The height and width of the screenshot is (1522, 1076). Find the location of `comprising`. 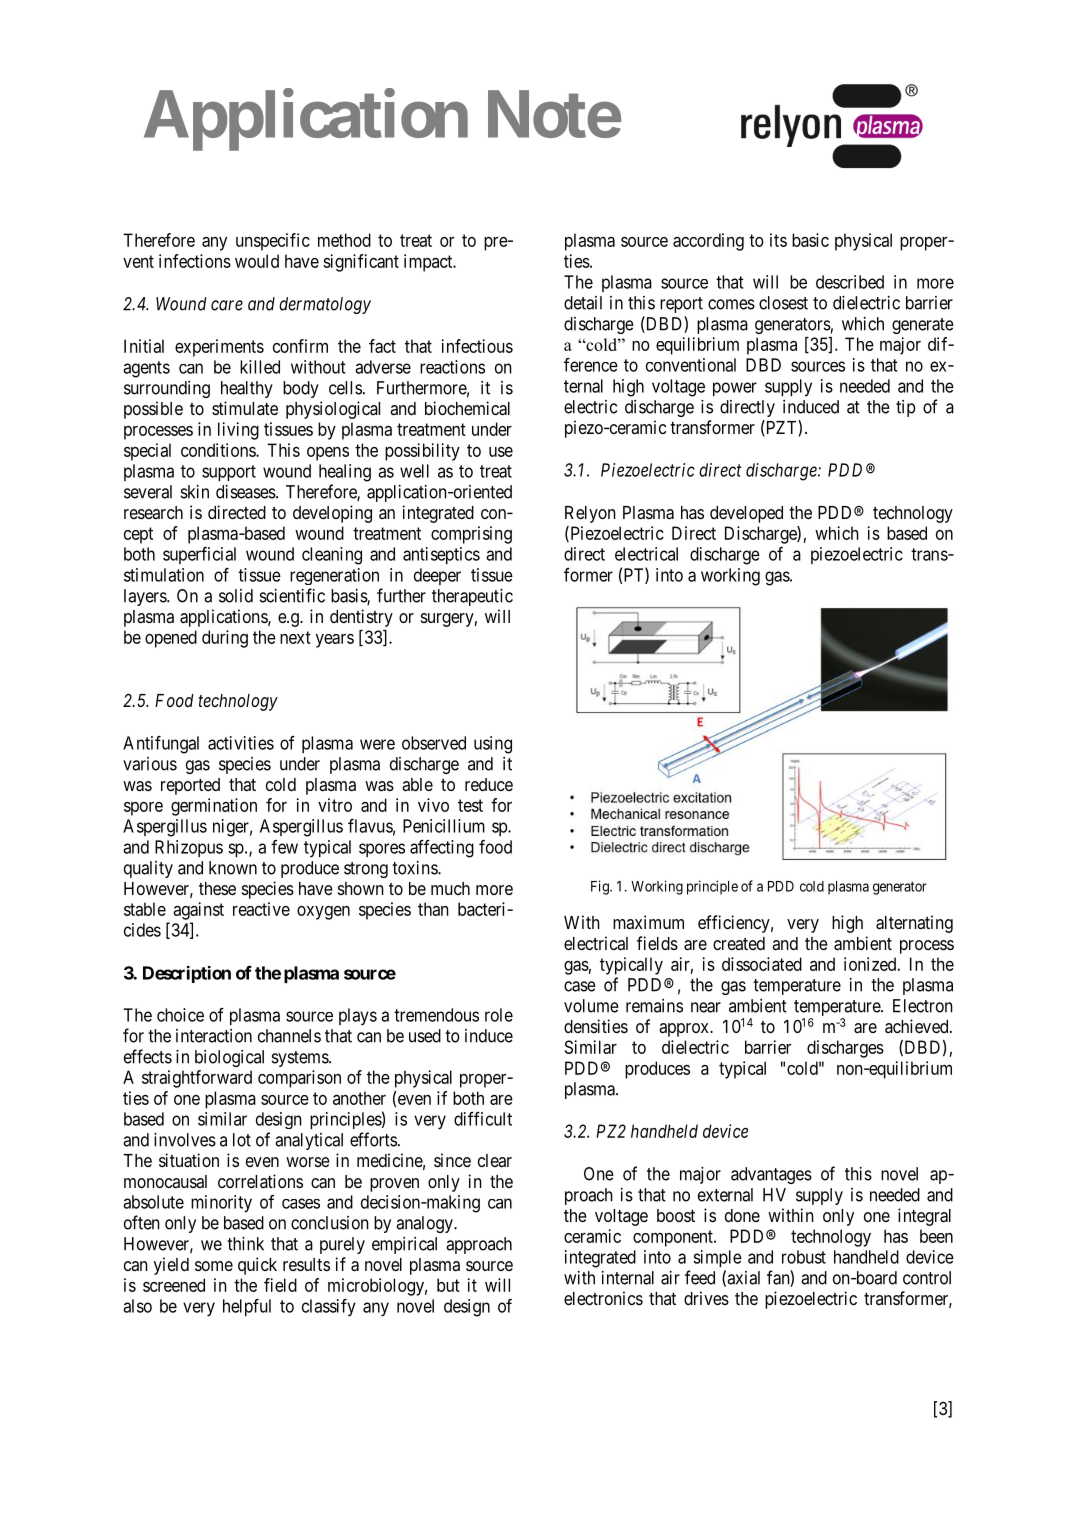

comprising is located at coordinates (471, 535).
